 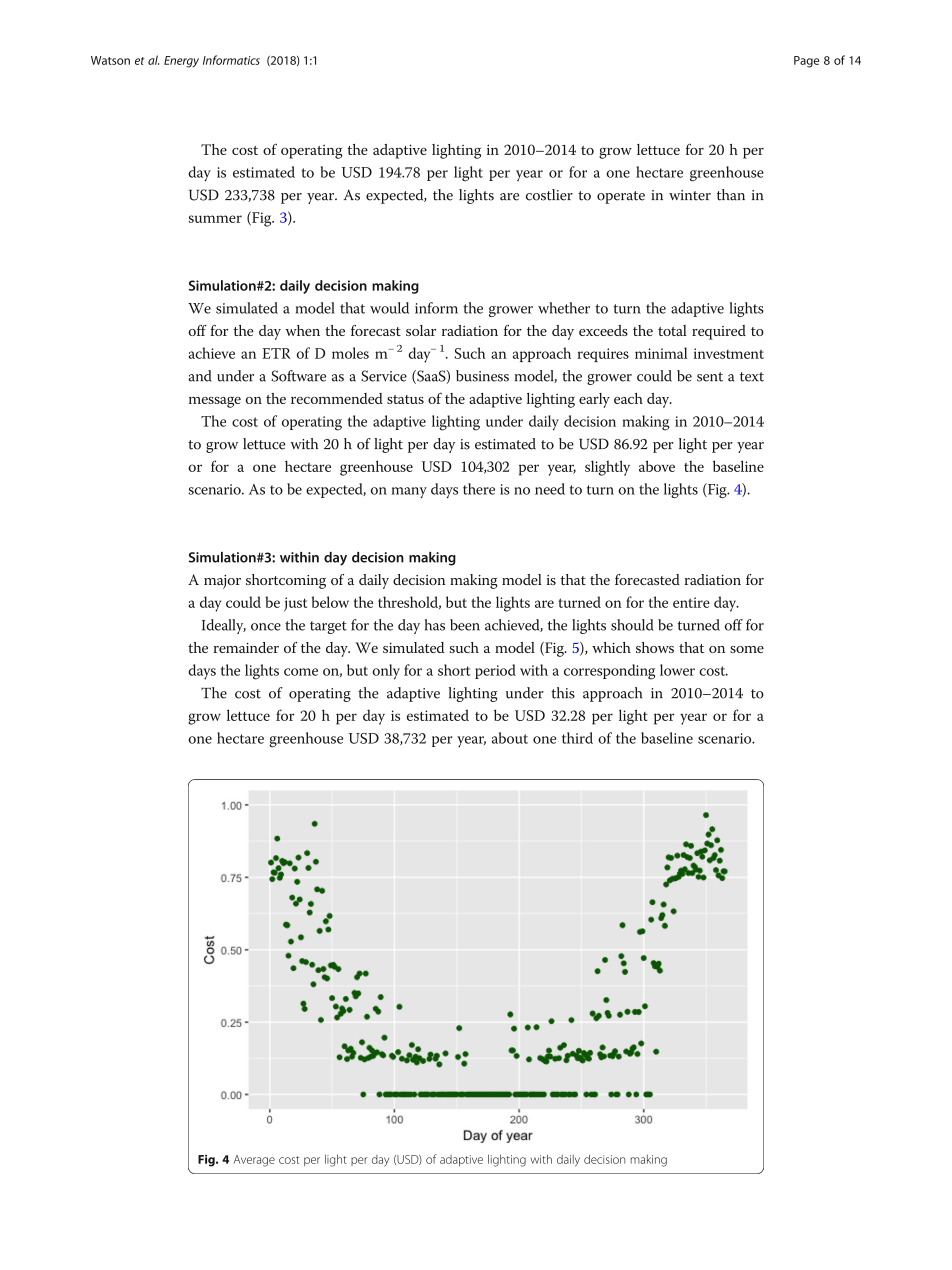 What do you see at coordinates (465, 625) in the screenshot?
I see `been` at bounding box center [465, 625].
